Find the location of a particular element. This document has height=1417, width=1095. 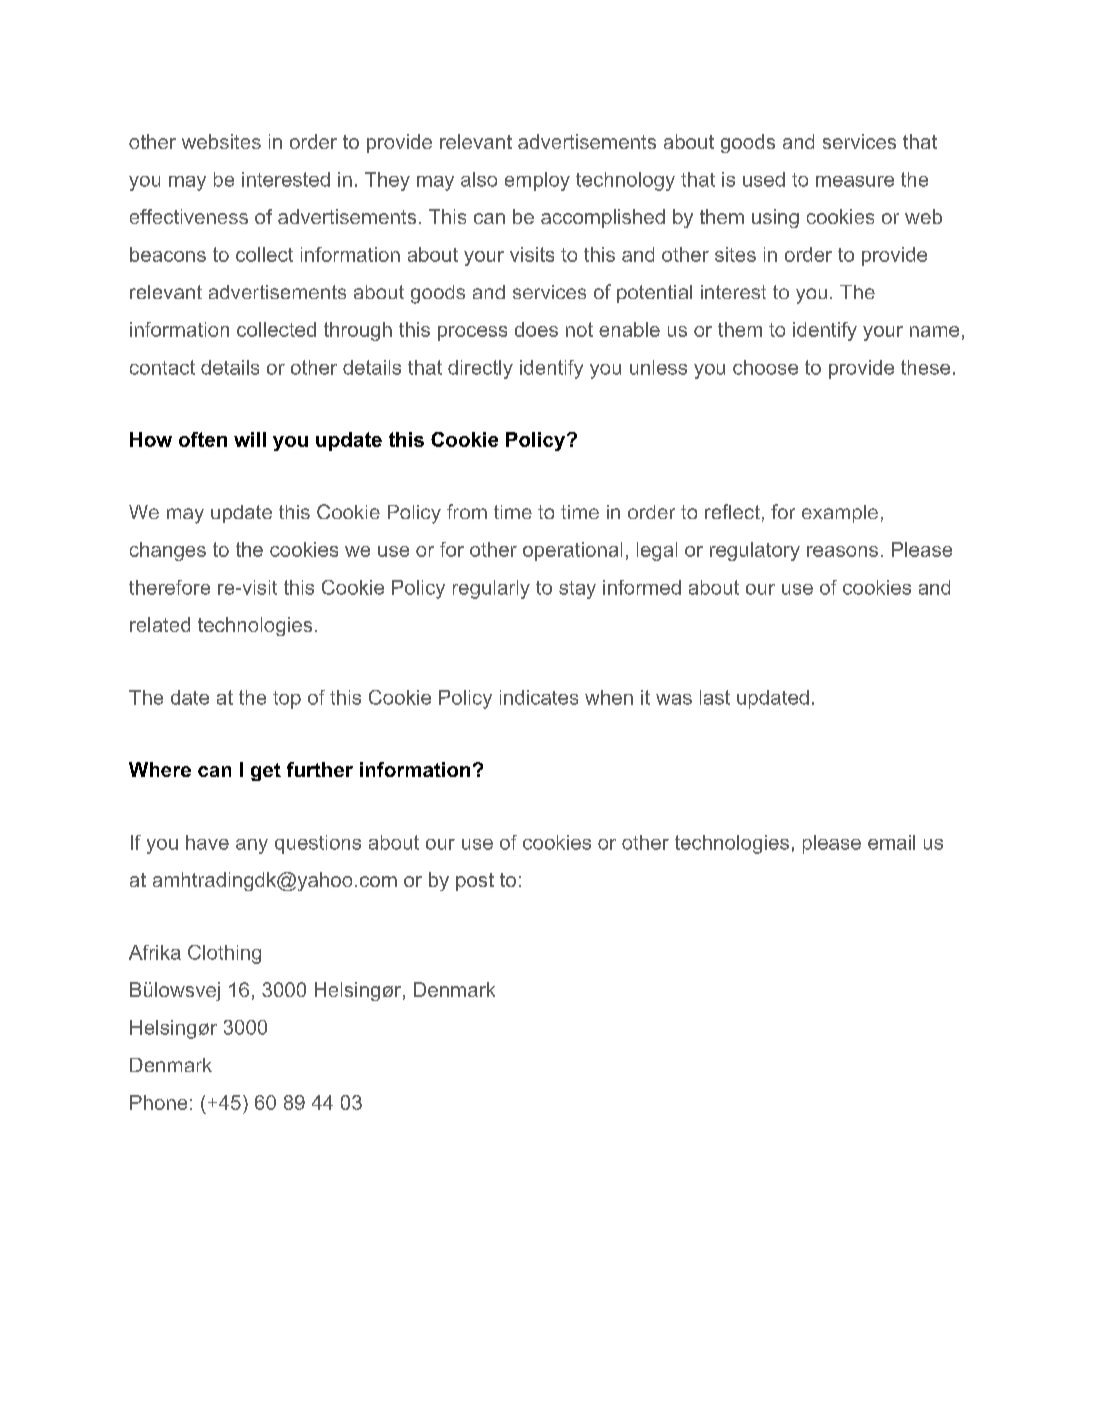

reasons is located at coordinates (842, 551).
